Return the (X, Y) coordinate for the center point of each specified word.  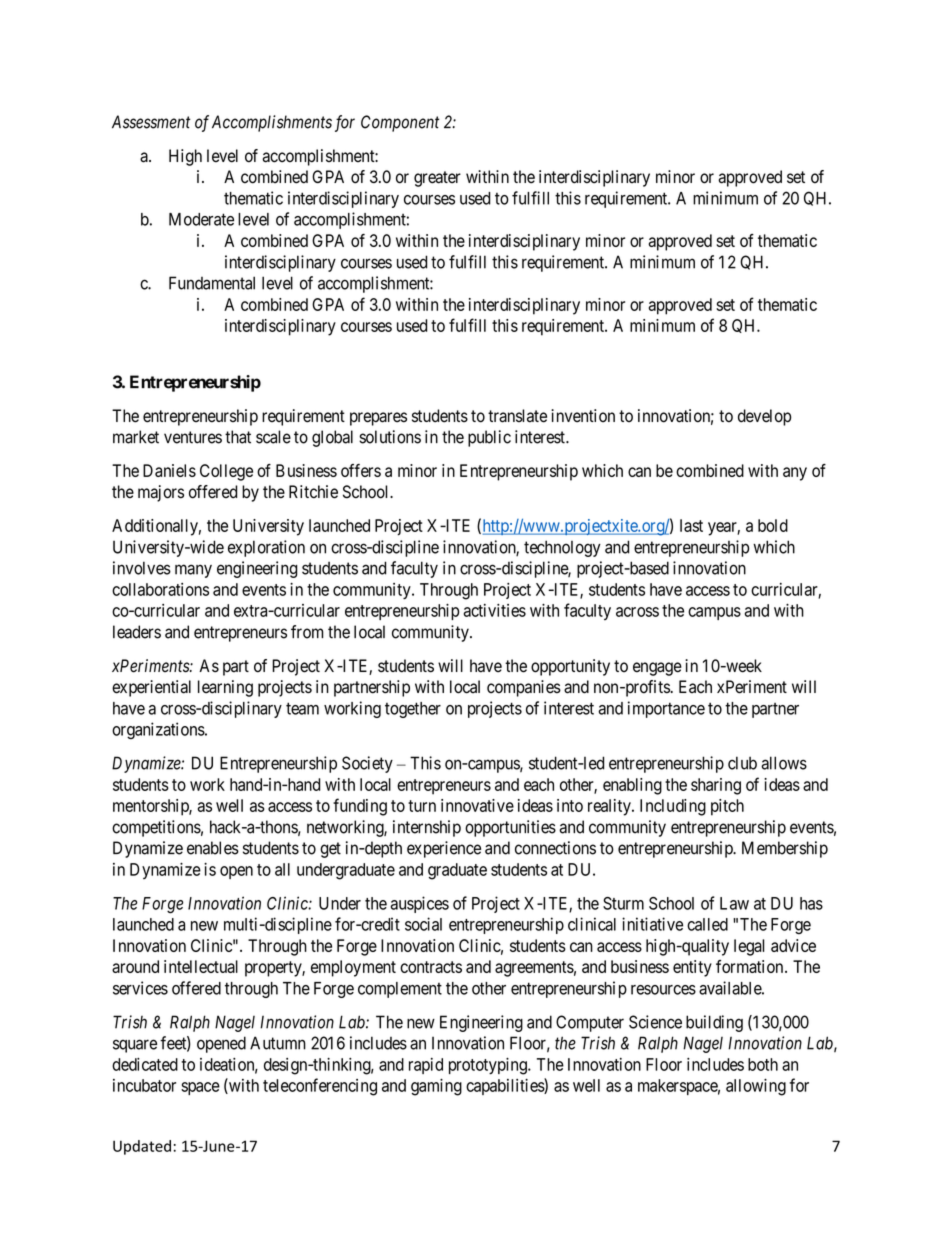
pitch (727, 807)
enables (213, 848)
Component (400, 123)
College (226, 472)
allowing (756, 1087)
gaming (436, 1087)
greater (437, 179)
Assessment (151, 122)
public (489, 438)
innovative (477, 805)
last (691, 525)
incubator (144, 1085)
